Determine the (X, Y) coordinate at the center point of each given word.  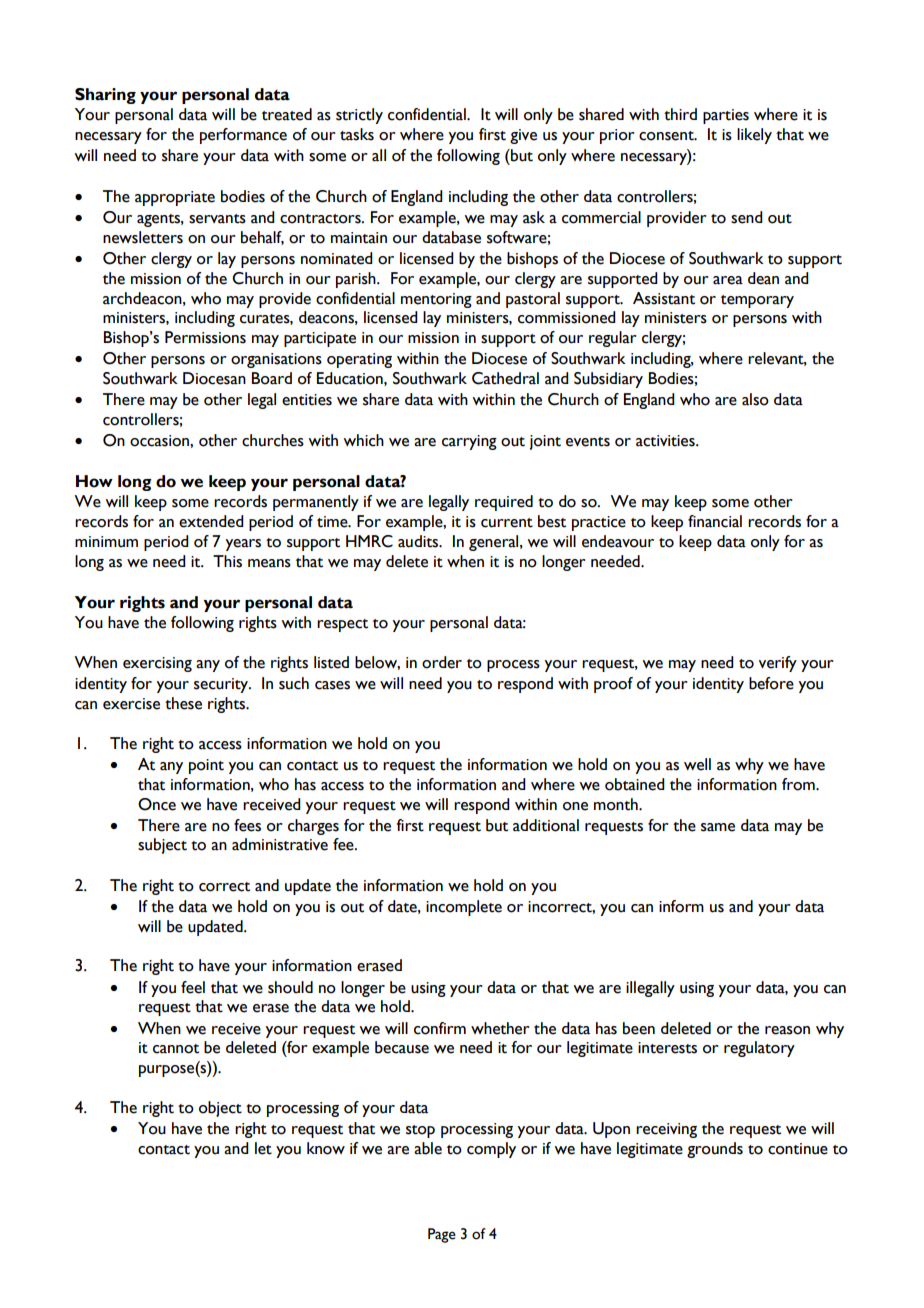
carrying (469, 442)
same (718, 827)
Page (442, 1235)
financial (715, 521)
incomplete (464, 908)
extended (211, 521)
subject (162, 846)
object (220, 1109)
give (523, 136)
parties (726, 116)
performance (243, 136)
